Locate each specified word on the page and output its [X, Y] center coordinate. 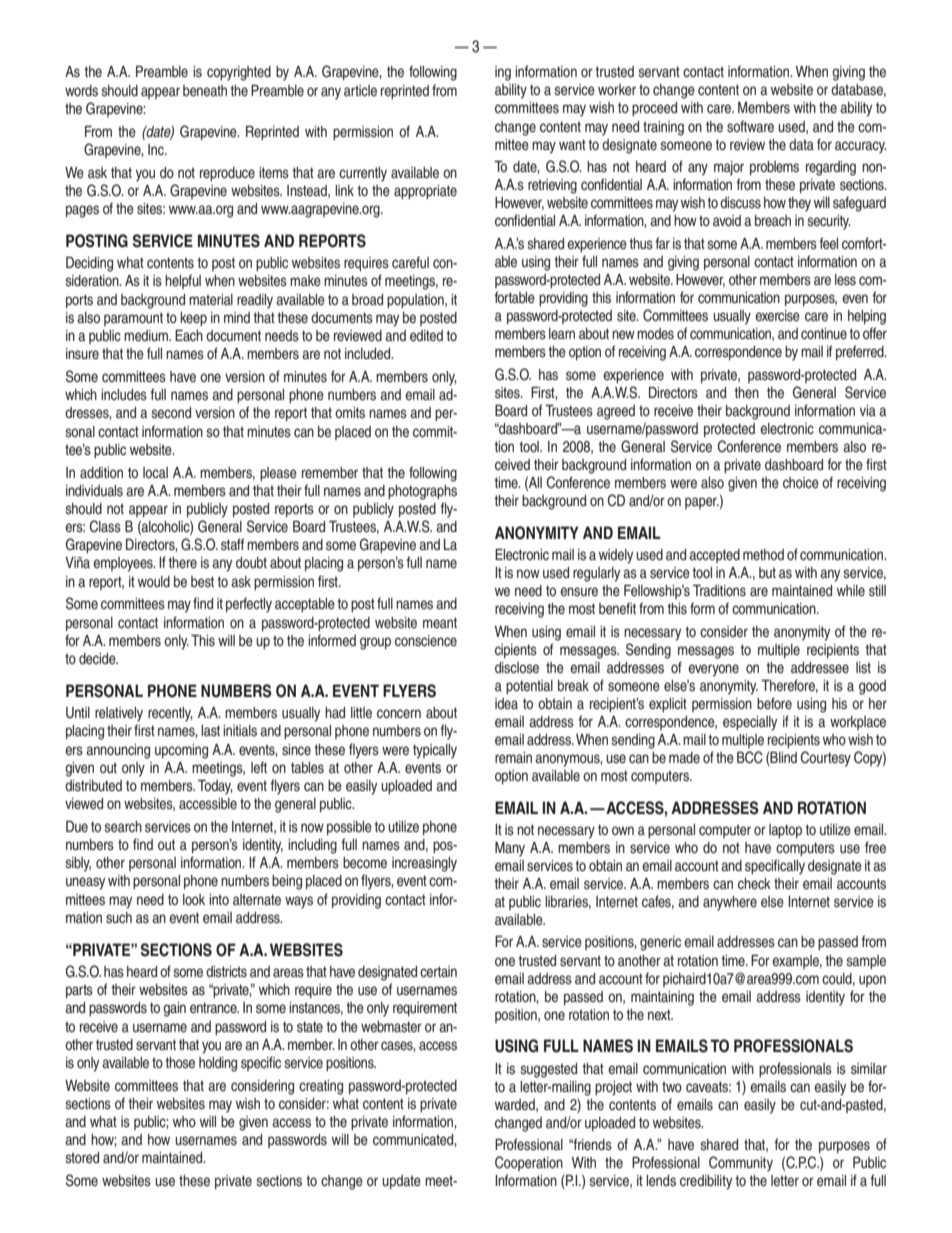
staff [232, 544]
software [750, 126]
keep [193, 319]
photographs [422, 492]
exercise [777, 315]
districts [226, 972]
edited [426, 335]
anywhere [730, 903]
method [763, 554]
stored [82, 1158]
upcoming [181, 751]
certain [438, 971]
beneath [205, 90]
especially [750, 723]
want [572, 144]
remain [513, 757]
